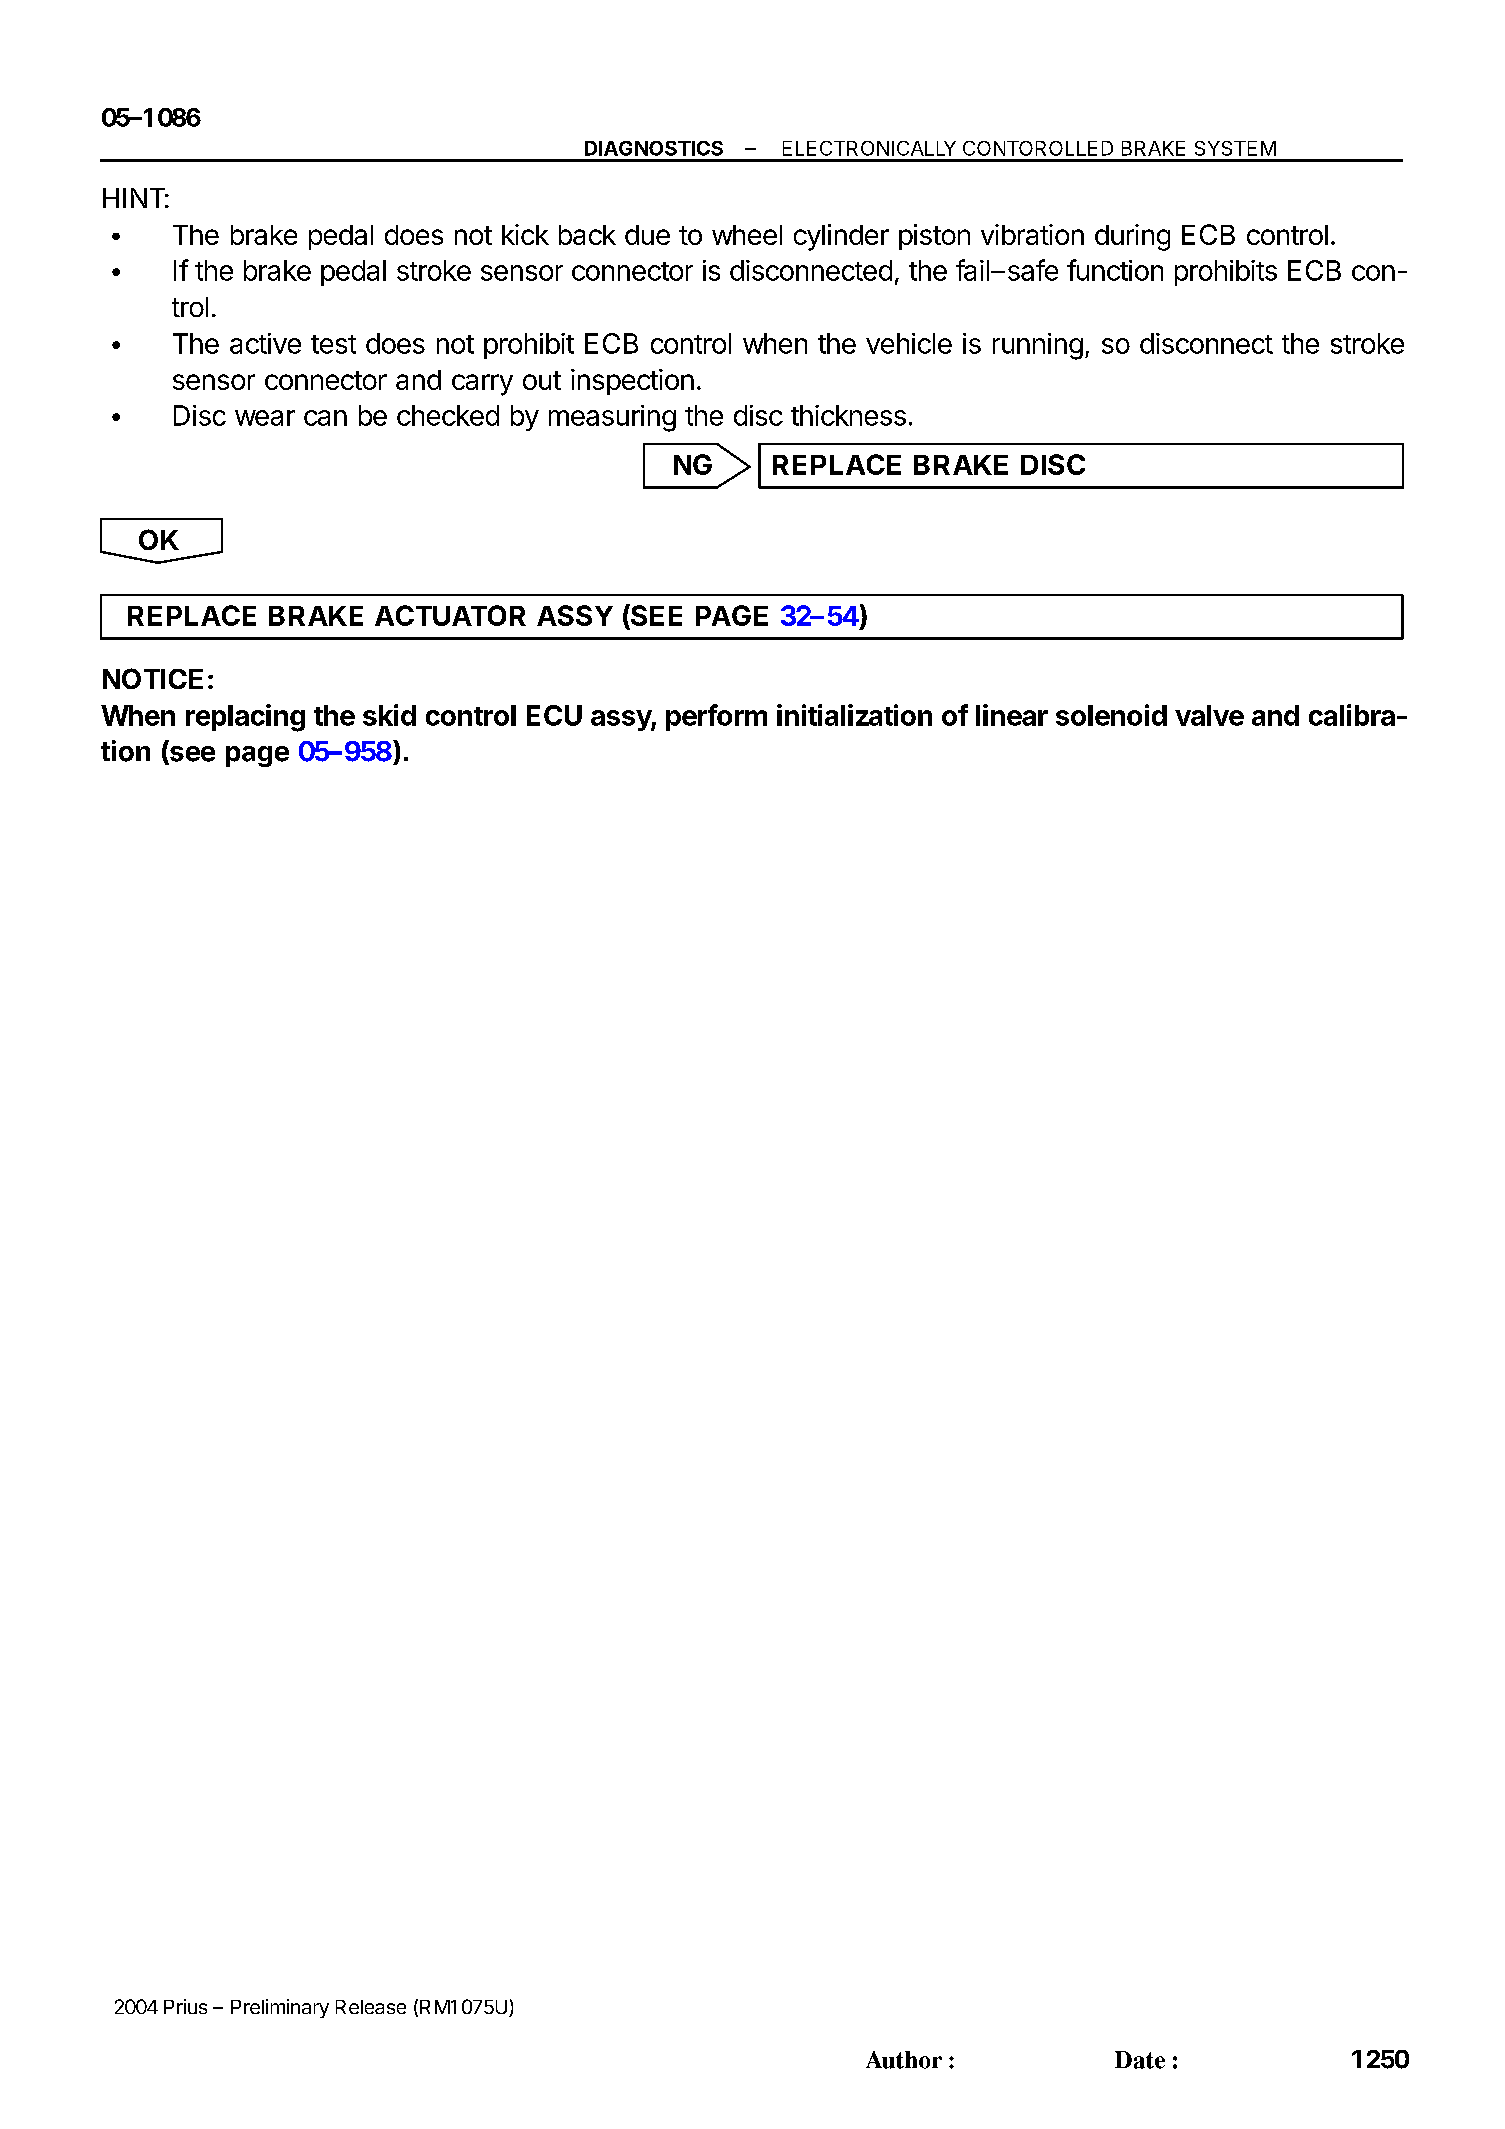 This screenshot has width=1505, height=2129. I want to click on solenoid, so click(1111, 715).
